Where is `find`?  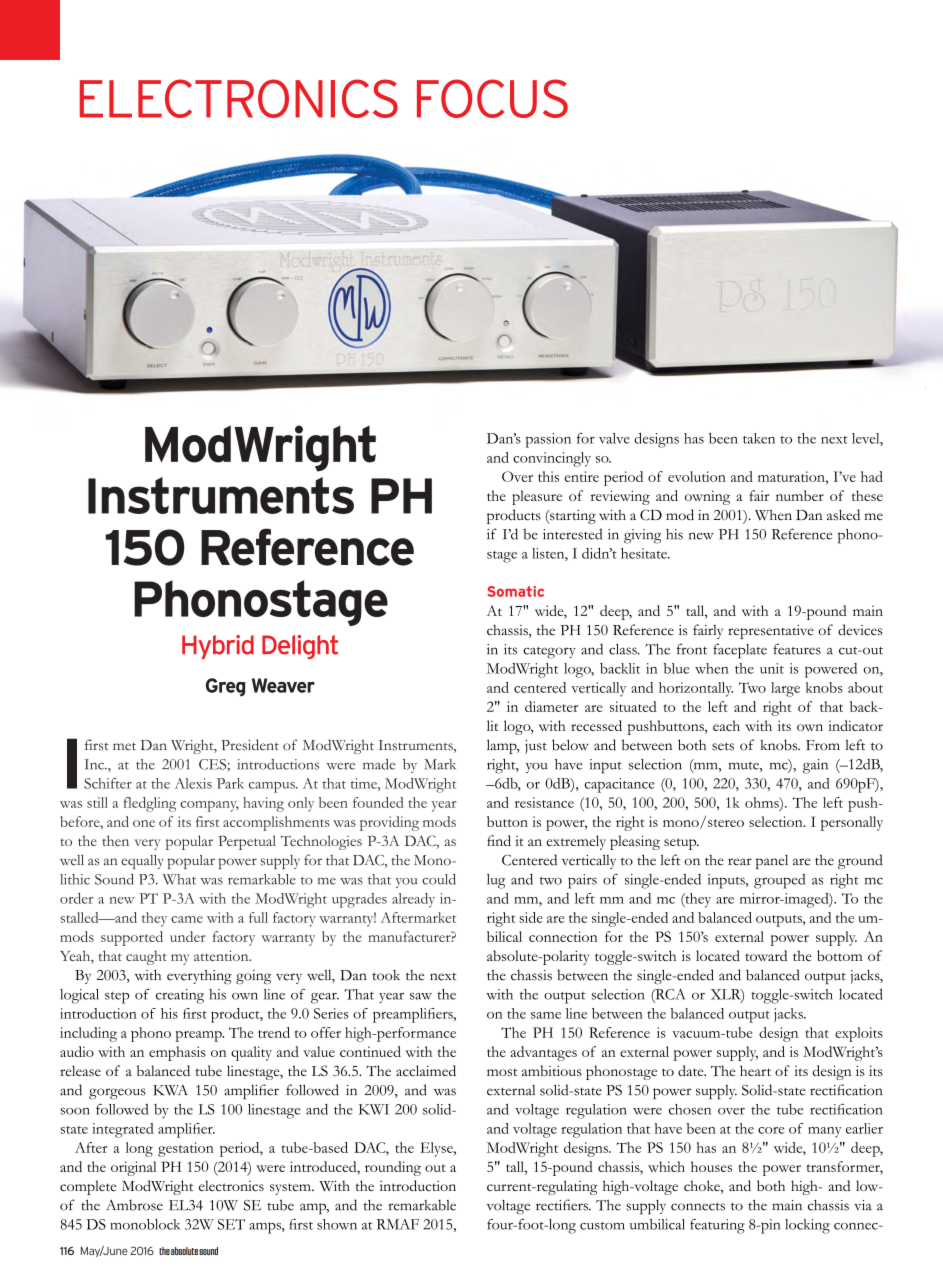
find is located at coordinates (499, 840).
